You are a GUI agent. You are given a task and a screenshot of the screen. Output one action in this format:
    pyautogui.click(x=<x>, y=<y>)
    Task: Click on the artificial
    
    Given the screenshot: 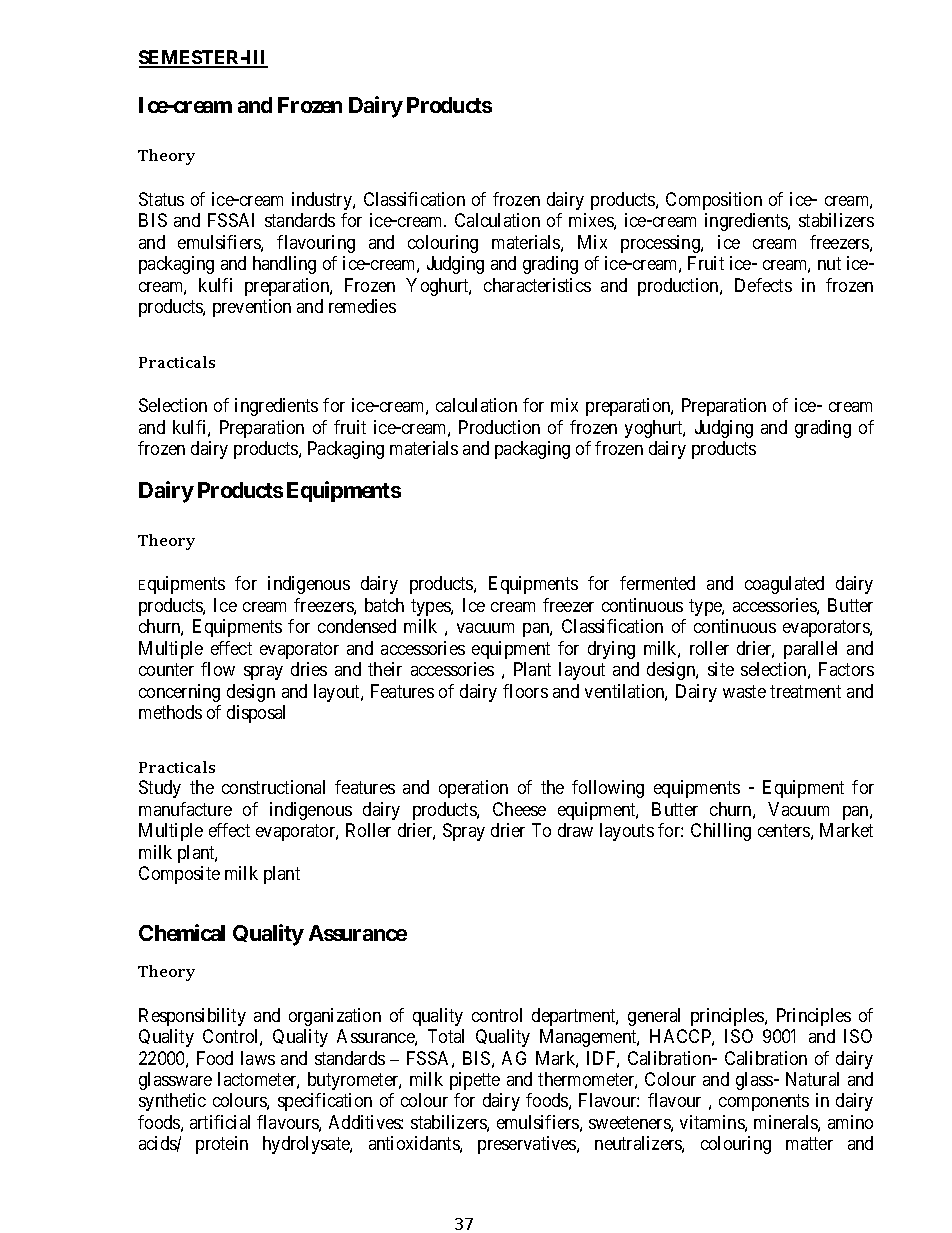 What is the action you would take?
    pyautogui.click(x=220, y=1122)
